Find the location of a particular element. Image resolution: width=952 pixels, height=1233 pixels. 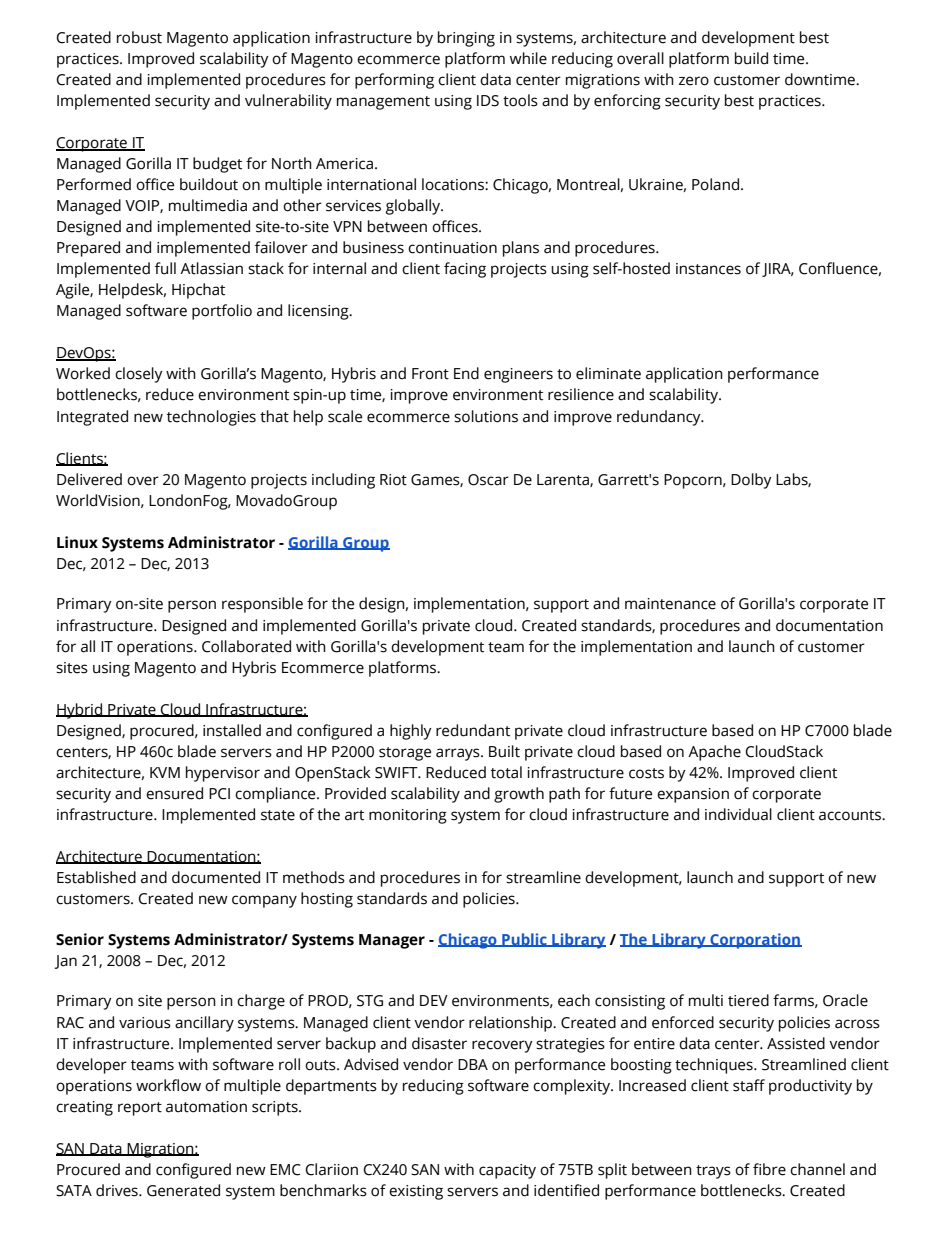

Public is located at coordinates (524, 940).
